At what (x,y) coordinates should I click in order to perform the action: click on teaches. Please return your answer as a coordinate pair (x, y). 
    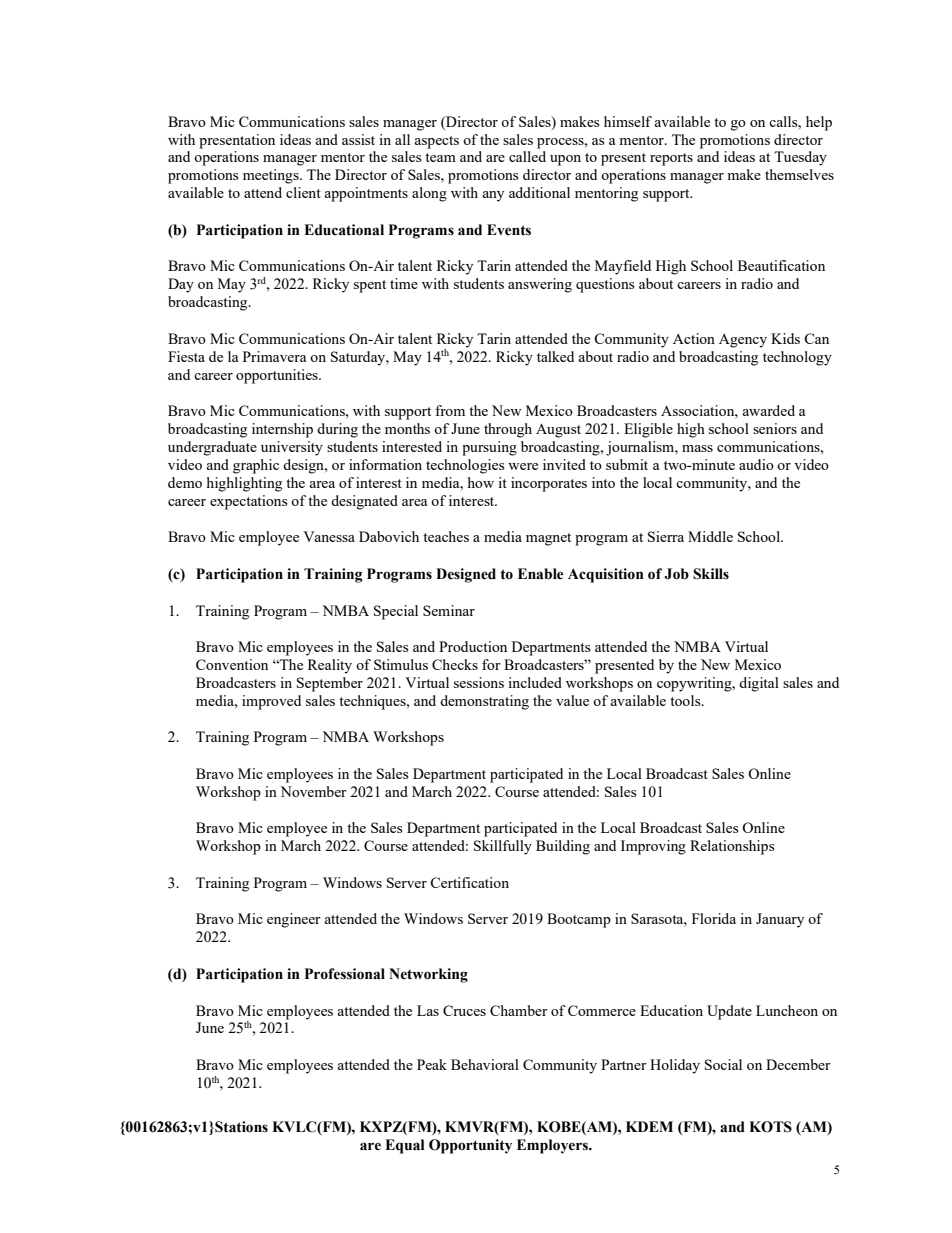
    Looking at the image, I should click on (446, 536).
